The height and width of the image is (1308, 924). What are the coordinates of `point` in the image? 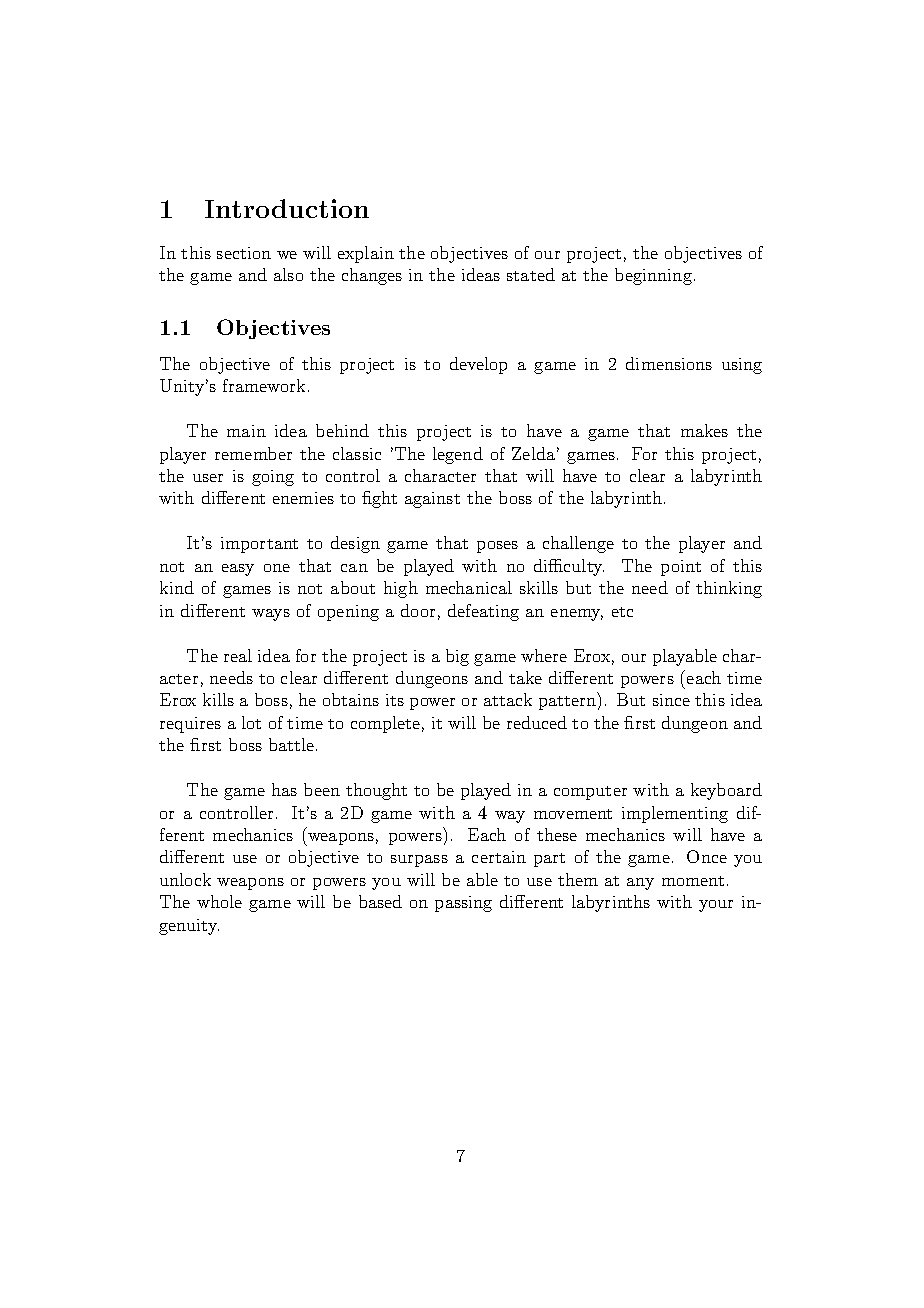 It's located at (681, 568).
